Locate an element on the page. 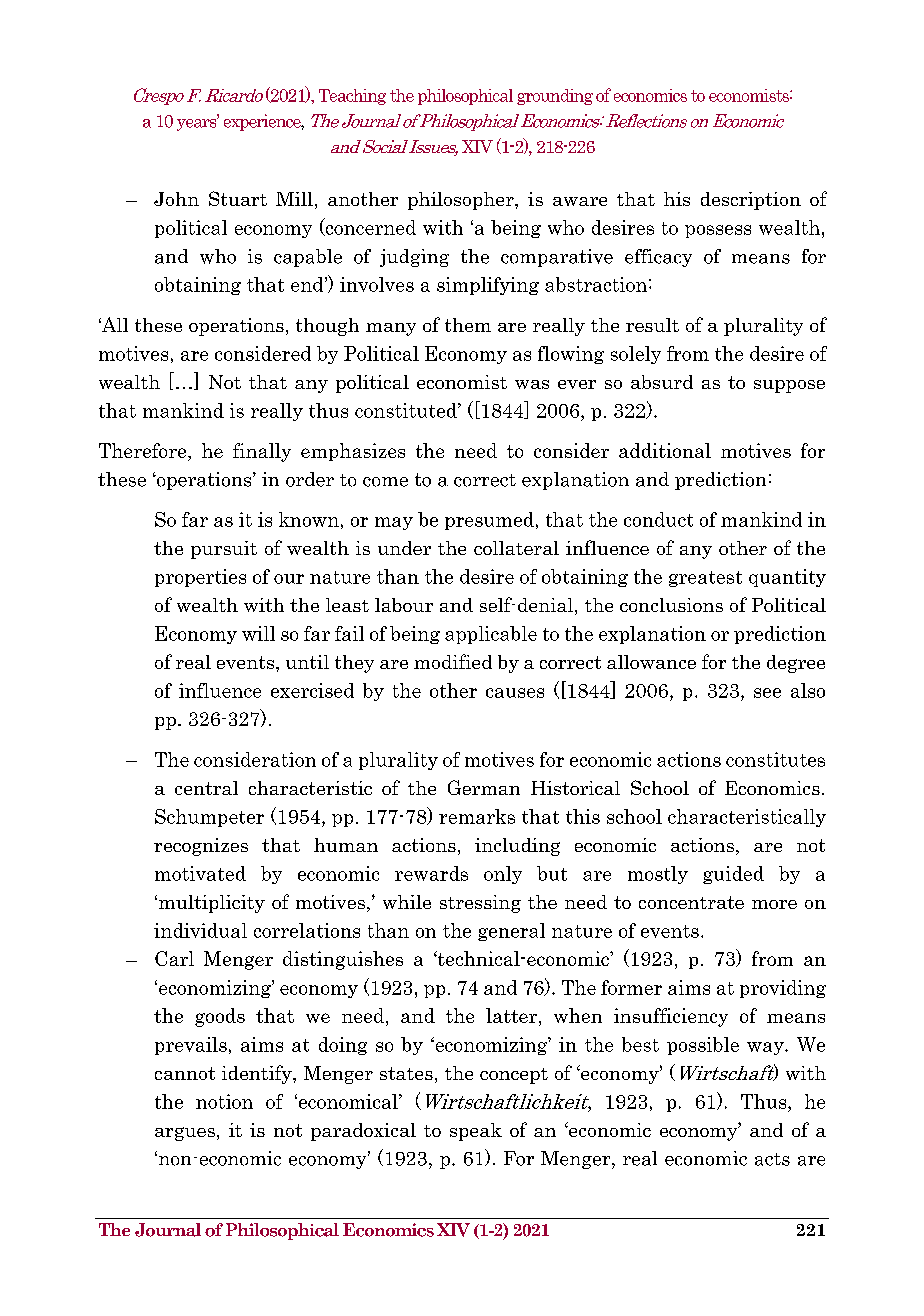 The image size is (924, 1316). was is located at coordinates (532, 384).
